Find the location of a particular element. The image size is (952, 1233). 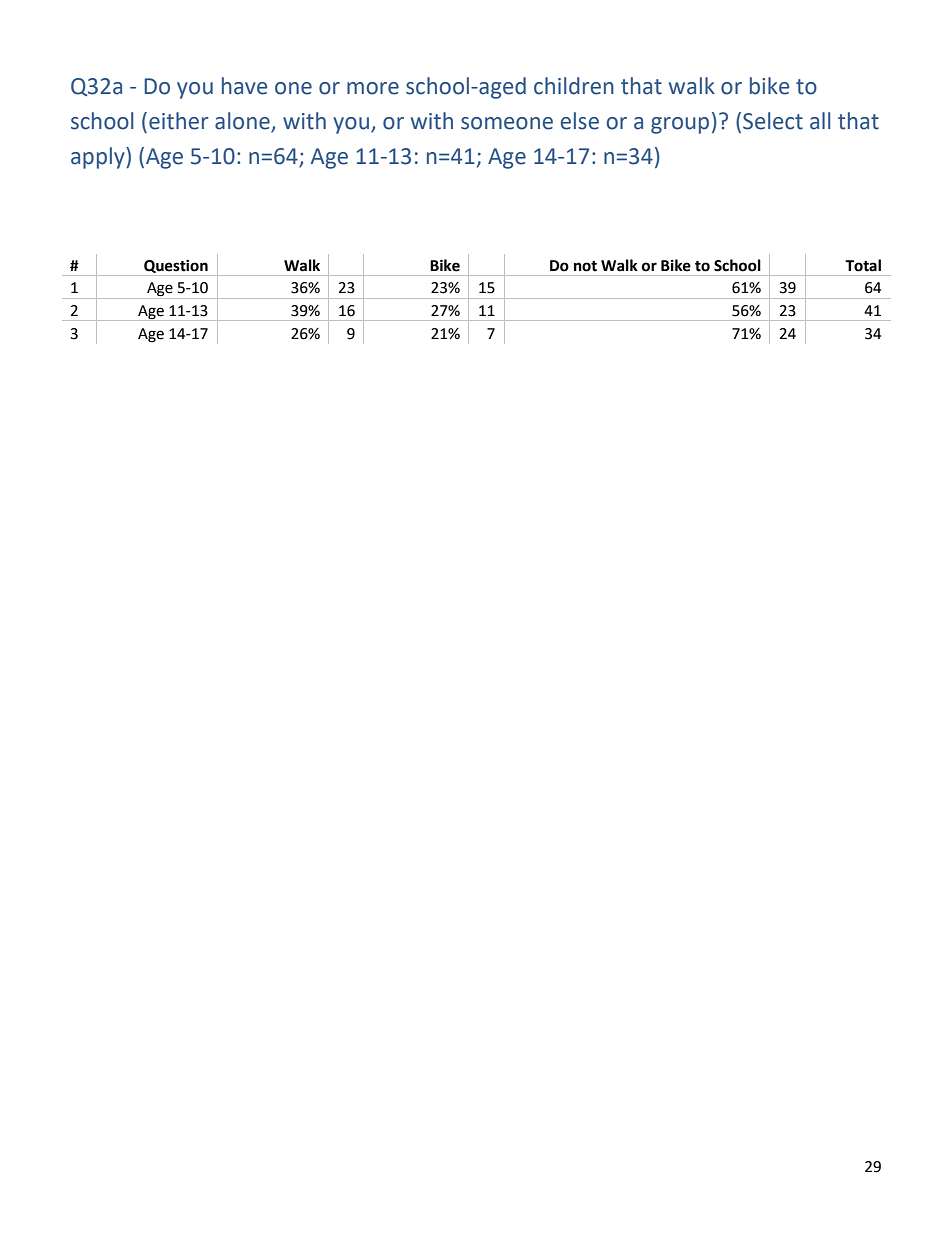

Select is located at coordinates (773, 121).
